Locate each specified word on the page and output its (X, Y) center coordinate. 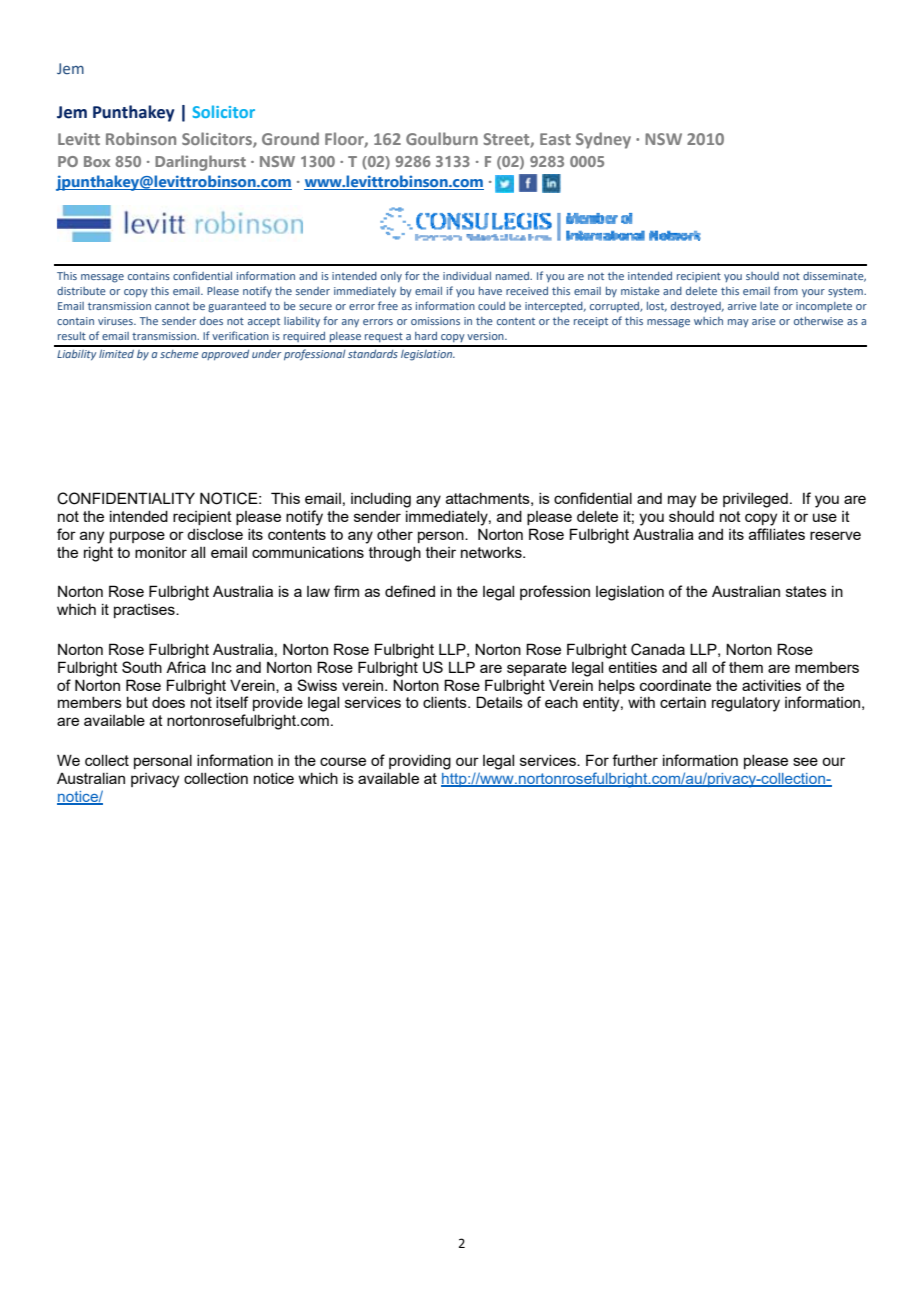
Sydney (603, 140)
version (486, 336)
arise (764, 321)
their (441, 552)
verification (240, 335)
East (555, 139)
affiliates (777, 534)
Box (97, 161)
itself (232, 702)
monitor (161, 552)
